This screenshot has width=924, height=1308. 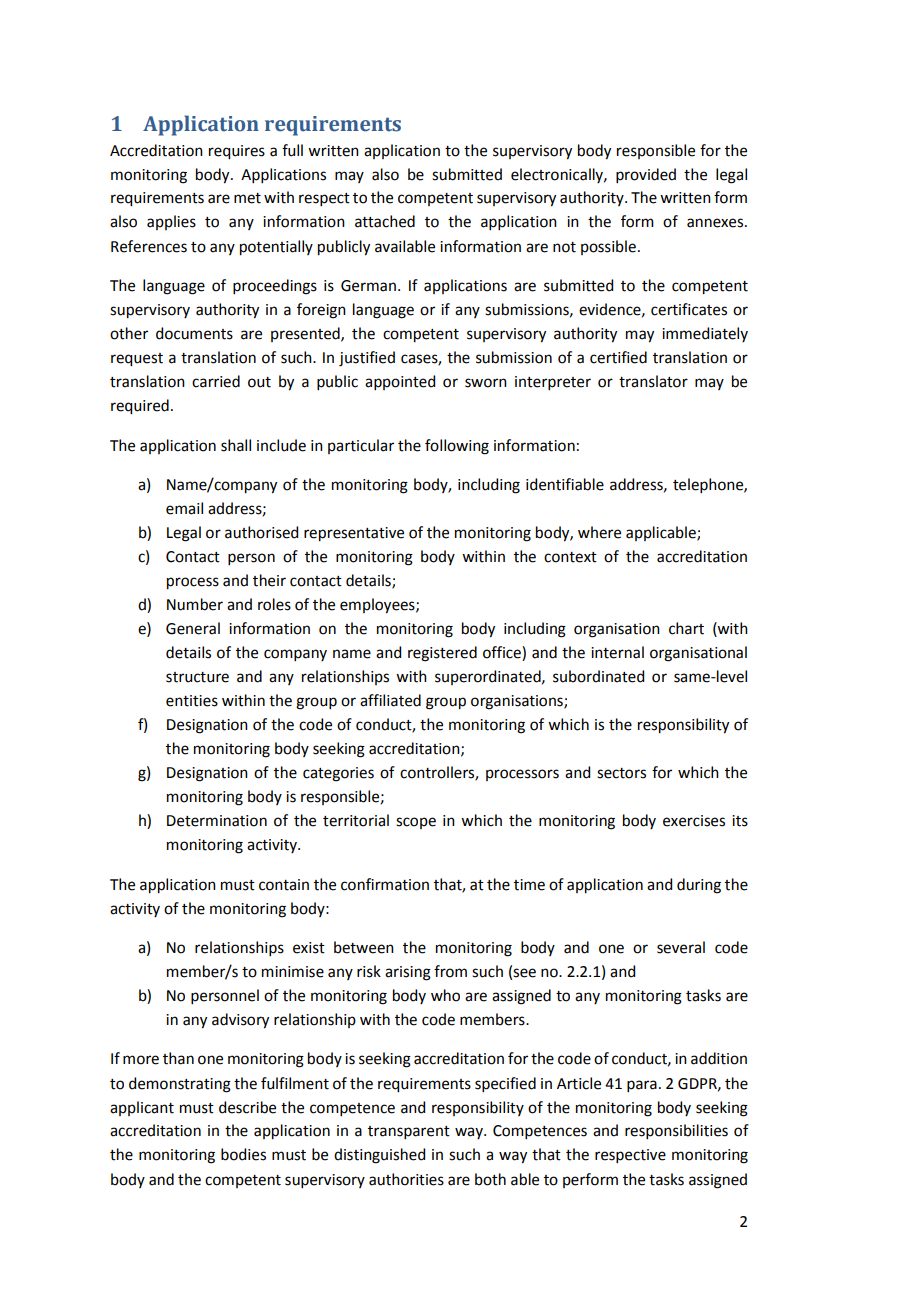 I want to click on exercises, so click(x=694, y=821).
